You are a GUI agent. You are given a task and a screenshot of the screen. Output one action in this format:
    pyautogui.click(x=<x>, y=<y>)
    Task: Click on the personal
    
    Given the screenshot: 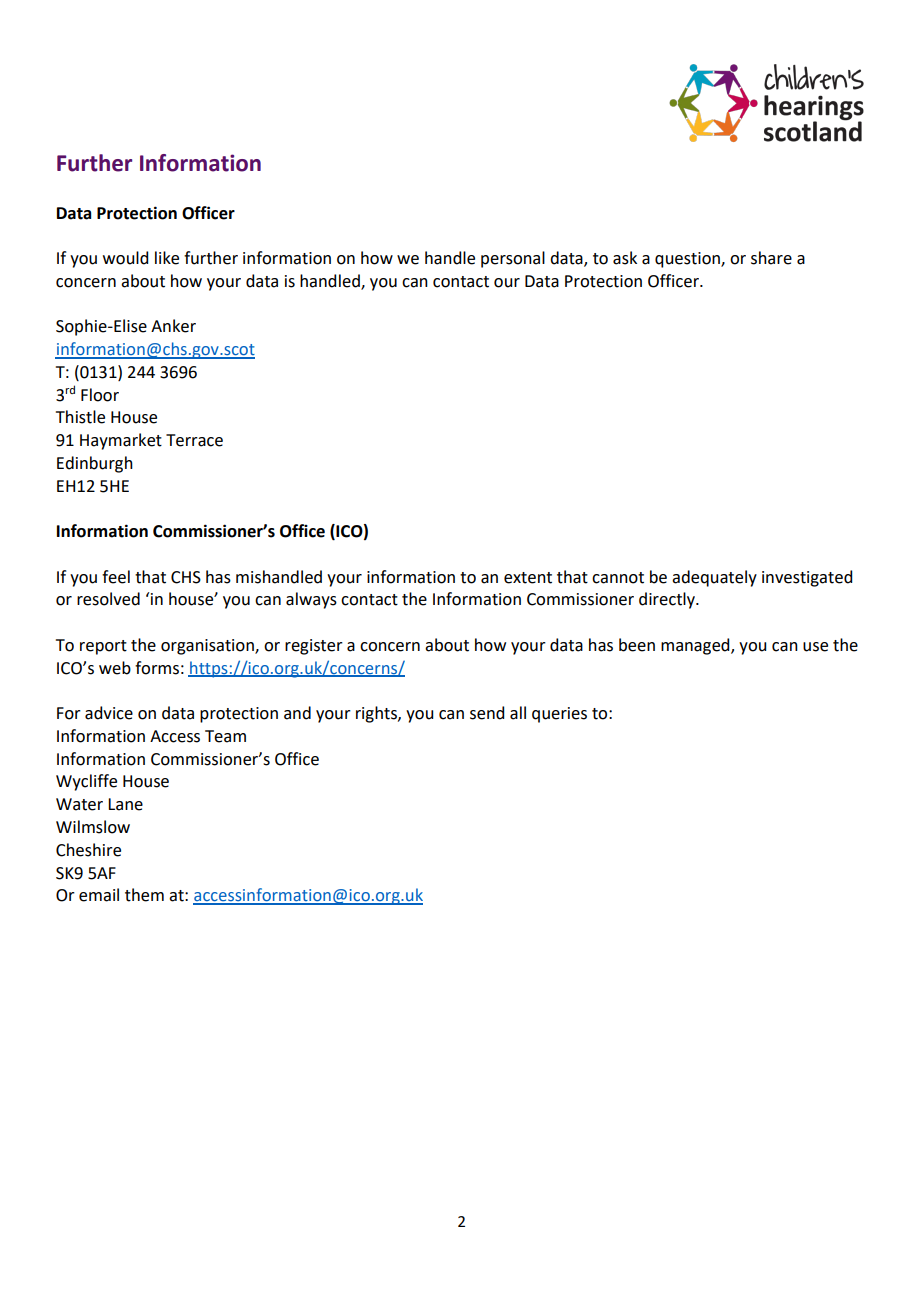 What is the action you would take?
    pyautogui.click(x=513, y=259)
